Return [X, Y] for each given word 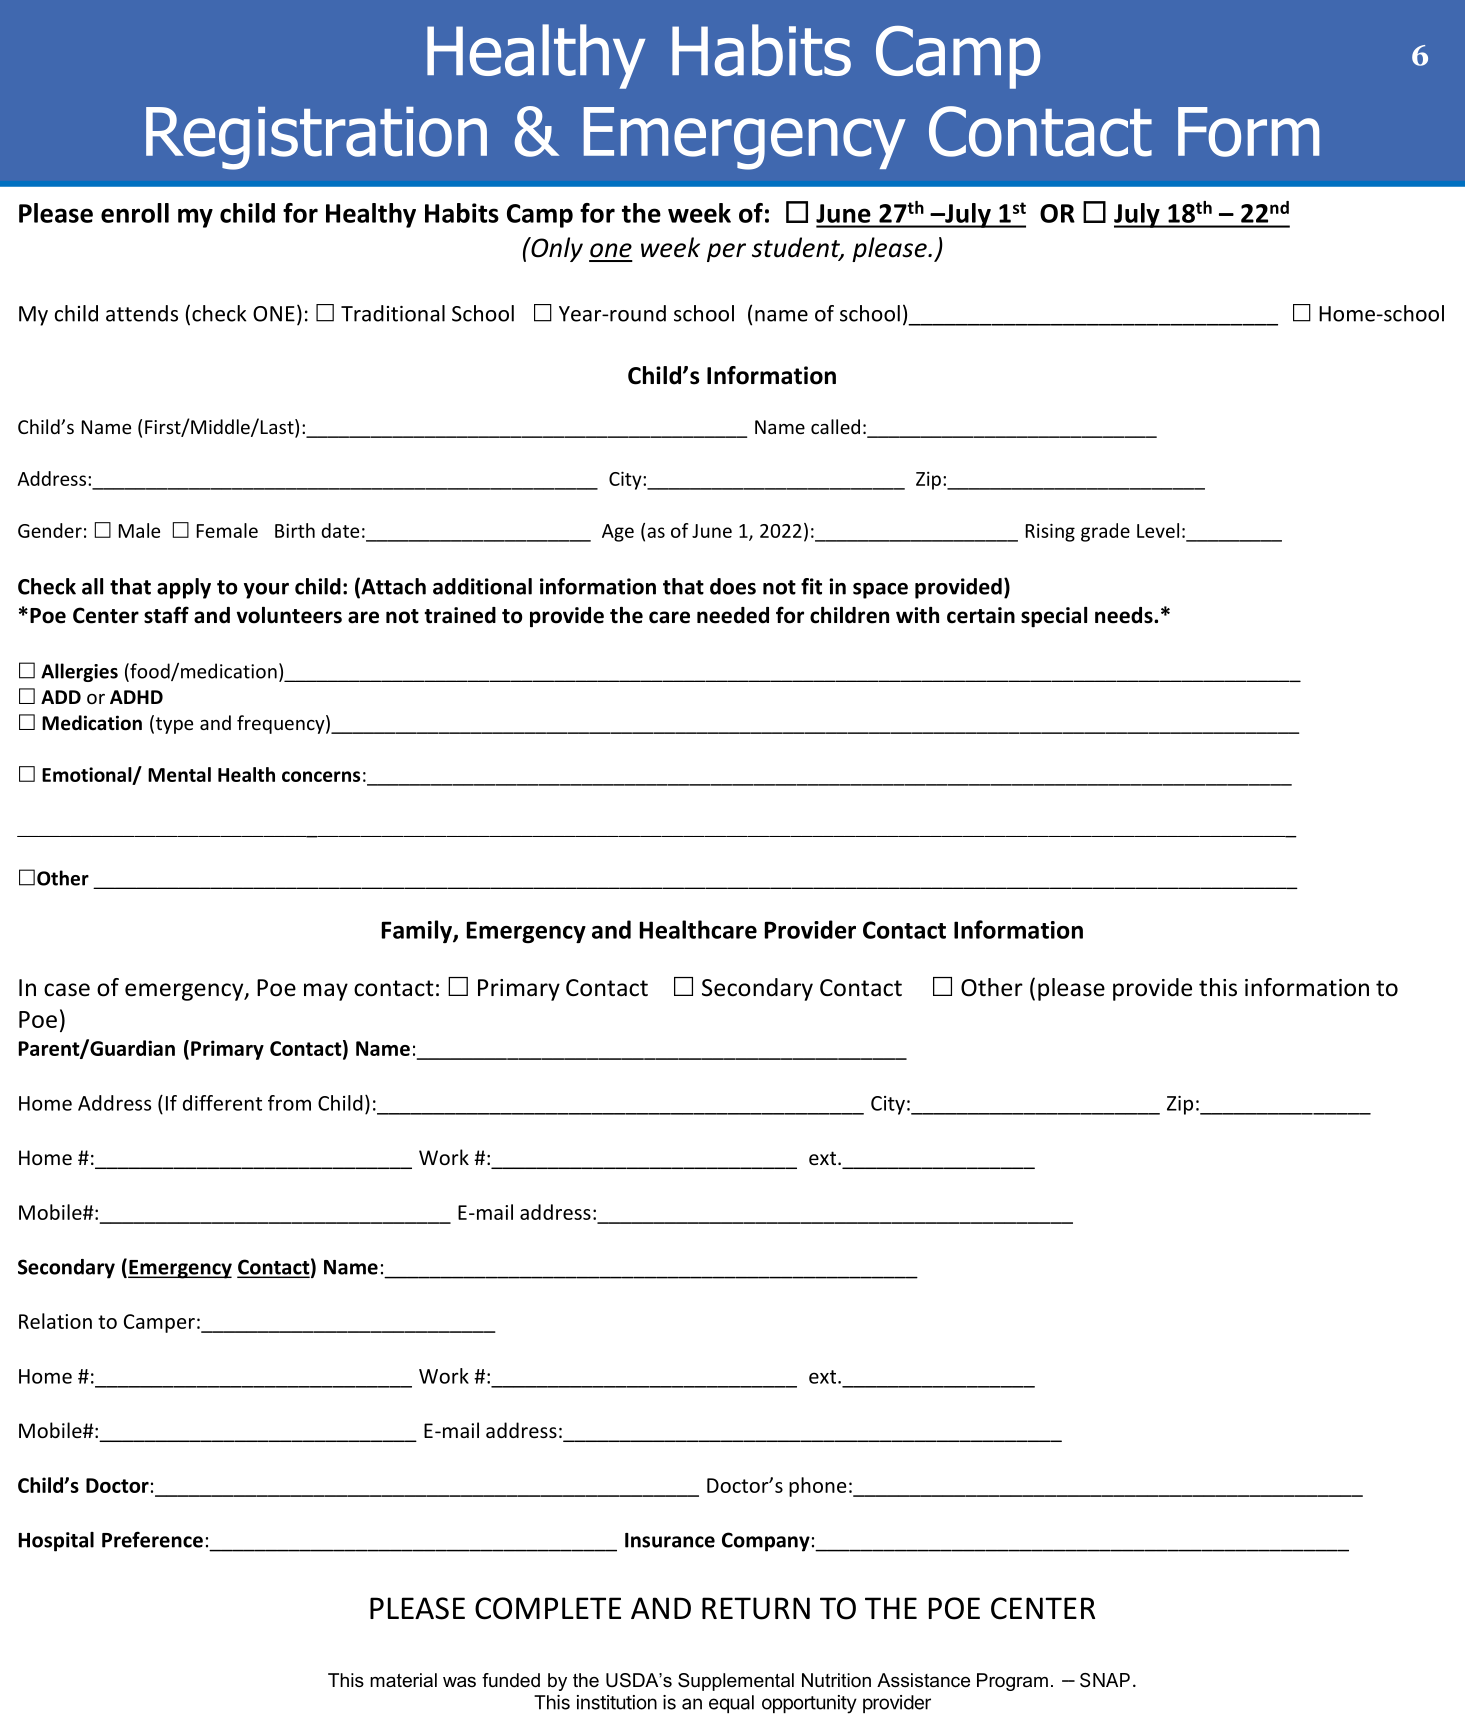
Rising [1050, 533]
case [67, 990]
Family [418, 931]
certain [981, 615]
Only [556, 249]
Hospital [56, 1542]
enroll [135, 213]
